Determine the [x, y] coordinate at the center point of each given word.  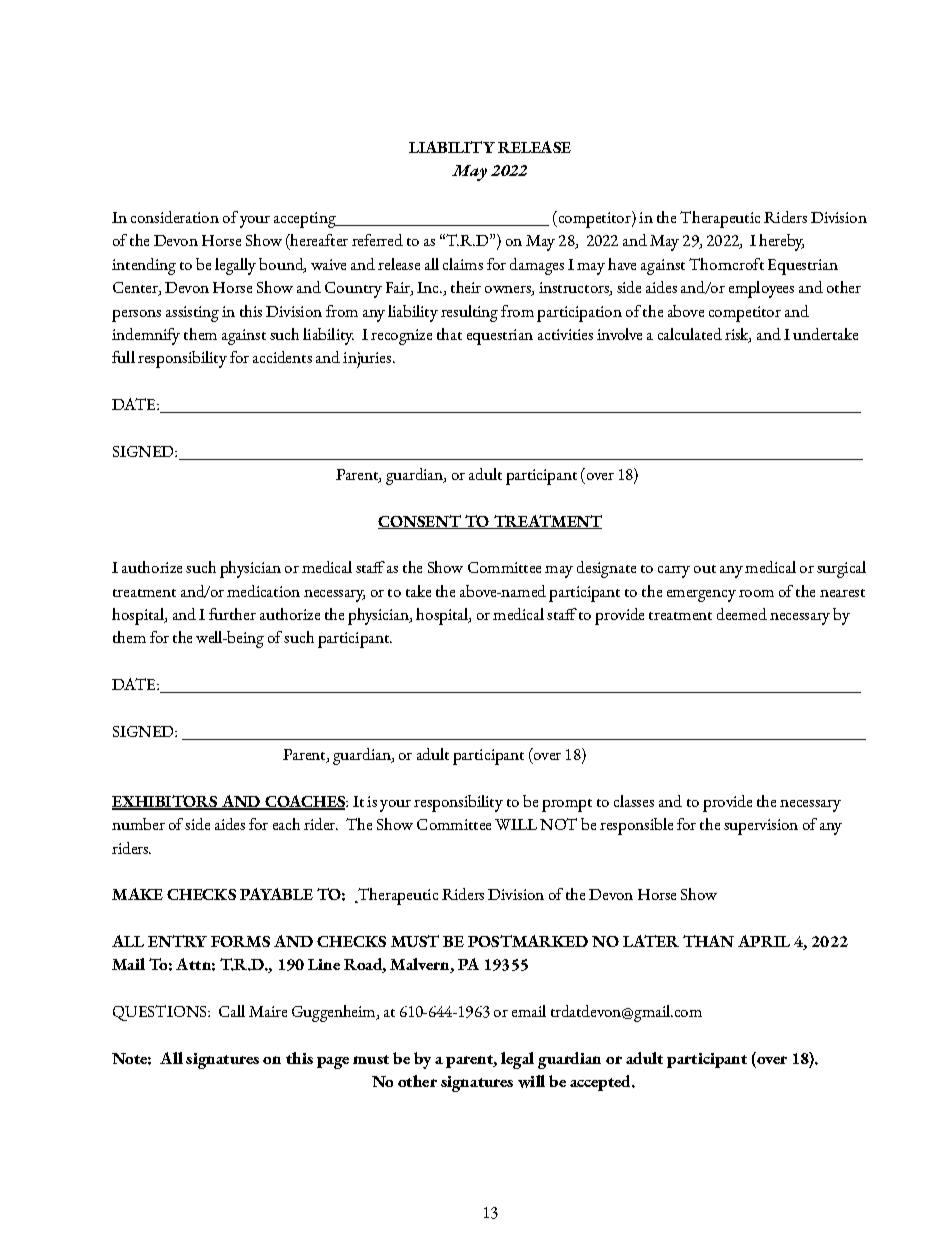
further [232, 614]
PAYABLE [276, 894]
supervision [761, 827]
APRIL [764, 941]
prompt [567, 805]
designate [606, 569]
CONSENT [420, 522]
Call [232, 1011]
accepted [601, 1083]
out [705, 569]
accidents [282, 357]
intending [144, 266]
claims [463, 264]
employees [761, 289]
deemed [742, 614]
